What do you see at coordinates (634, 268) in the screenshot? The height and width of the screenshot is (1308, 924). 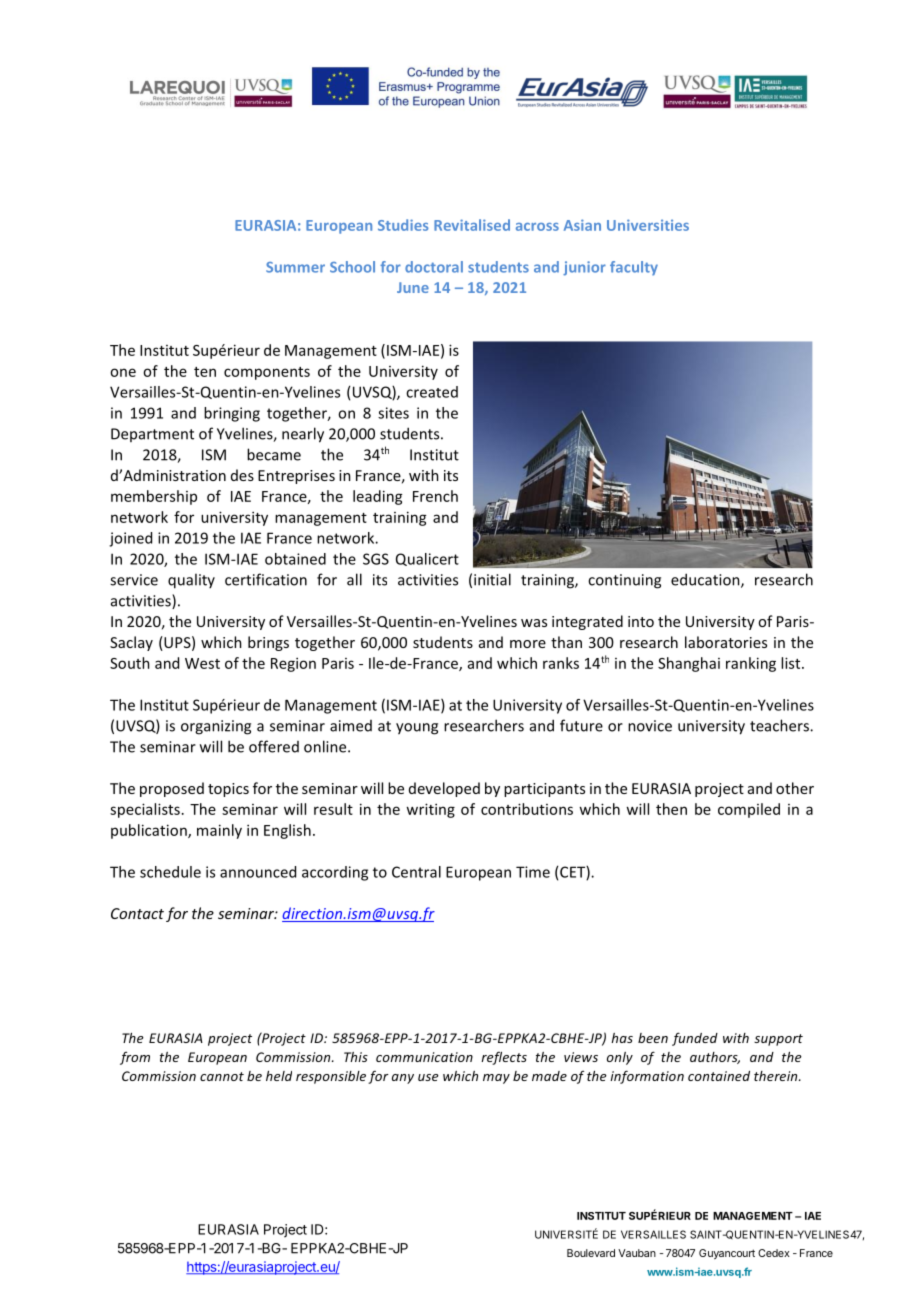 I see `faculty` at bounding box center [634, 268].
